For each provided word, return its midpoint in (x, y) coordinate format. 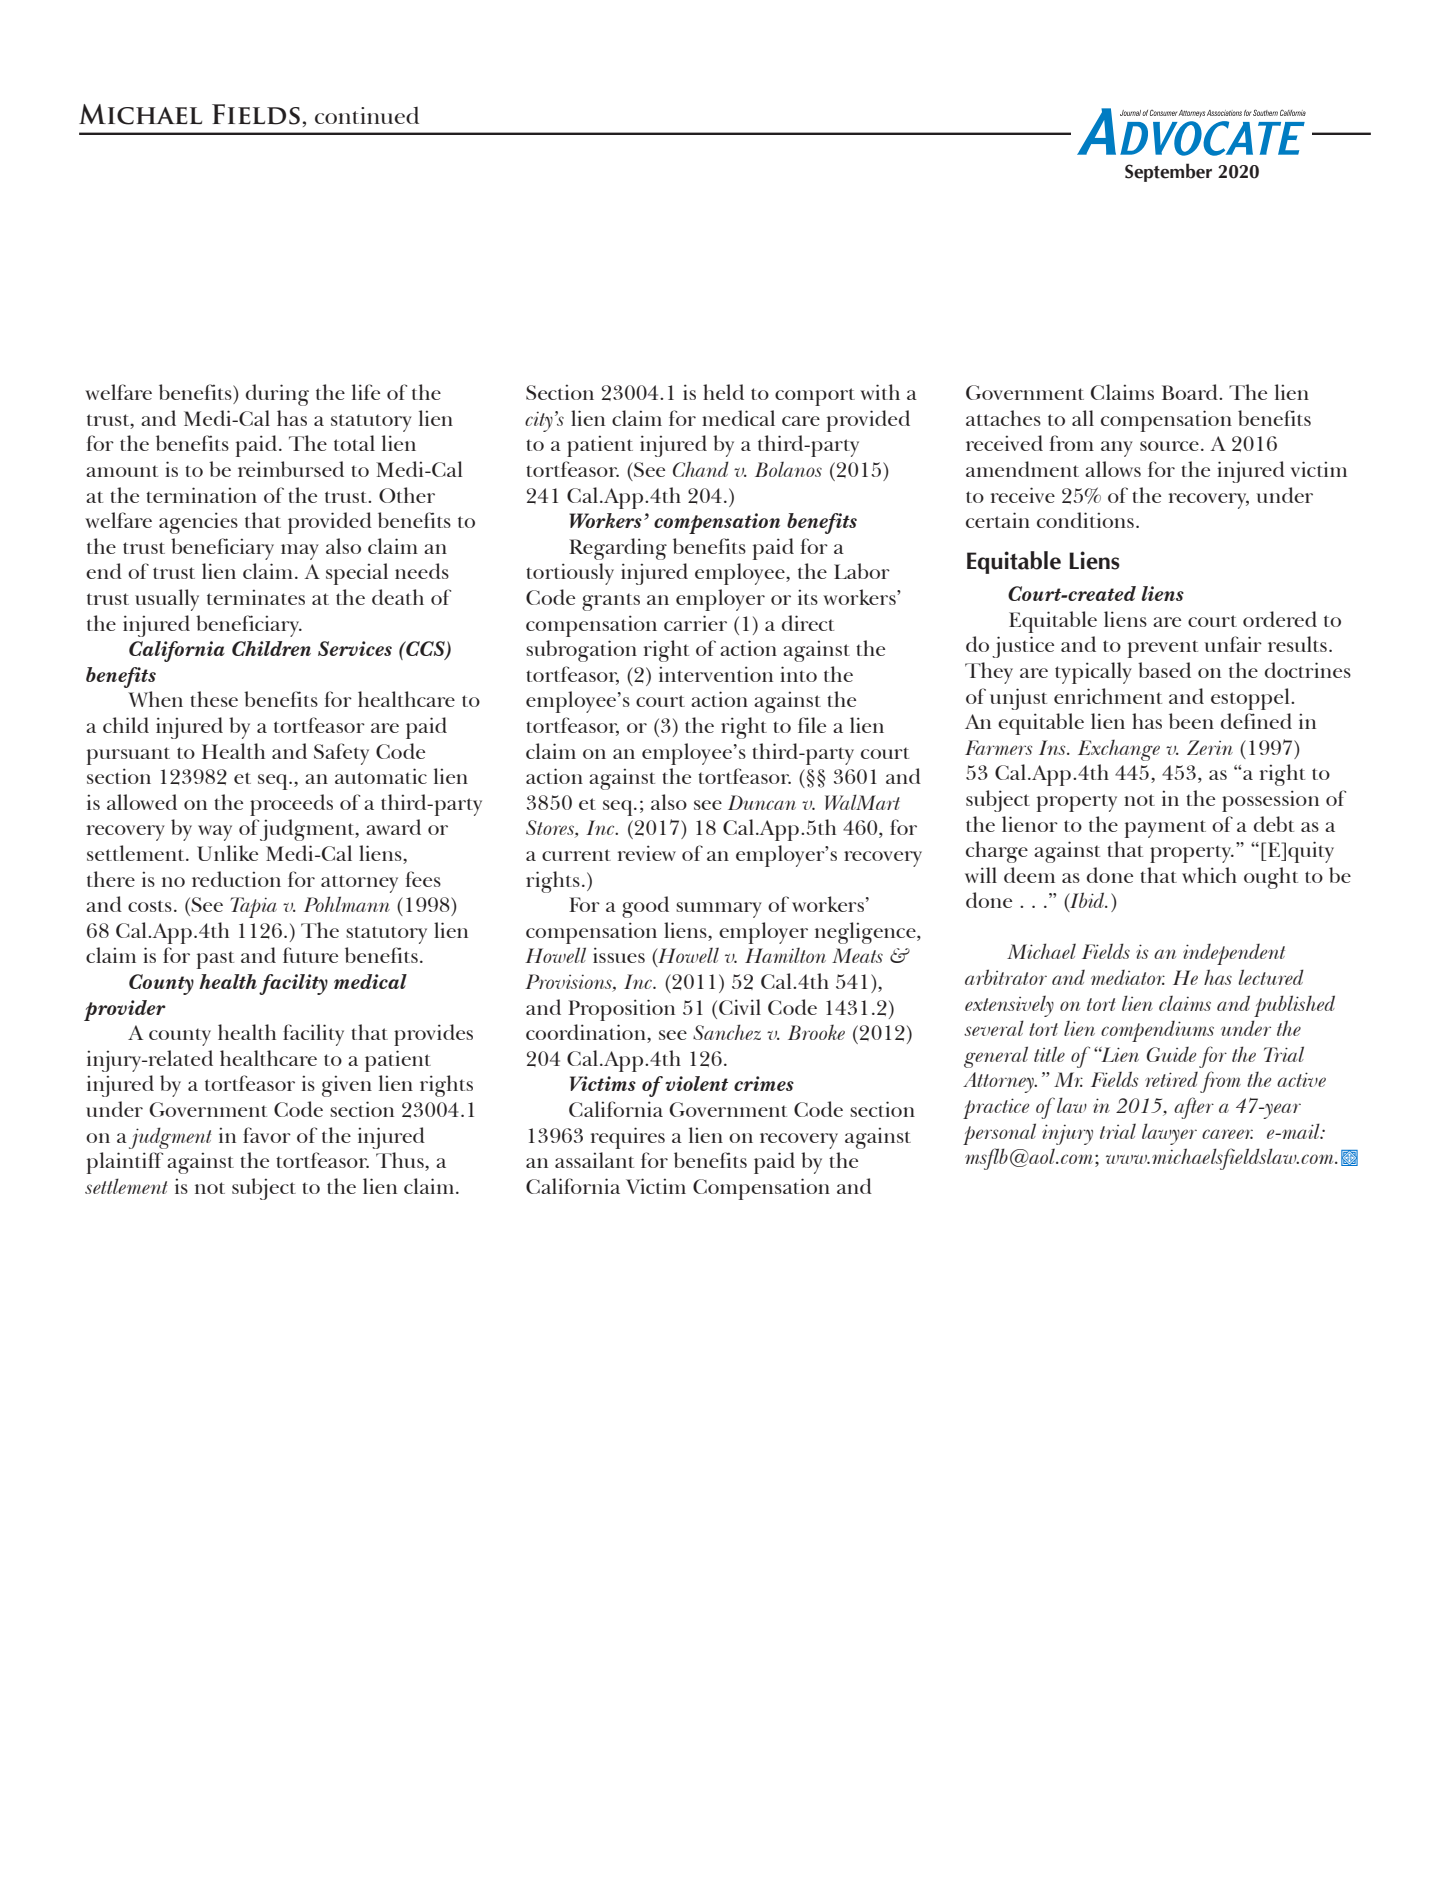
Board (1191, 392)
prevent (1163, 649)
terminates (256, 597)
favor (267, 1135)
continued (367, 115)
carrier (695, 623)
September (1168, 172)
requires (627, 1138)
